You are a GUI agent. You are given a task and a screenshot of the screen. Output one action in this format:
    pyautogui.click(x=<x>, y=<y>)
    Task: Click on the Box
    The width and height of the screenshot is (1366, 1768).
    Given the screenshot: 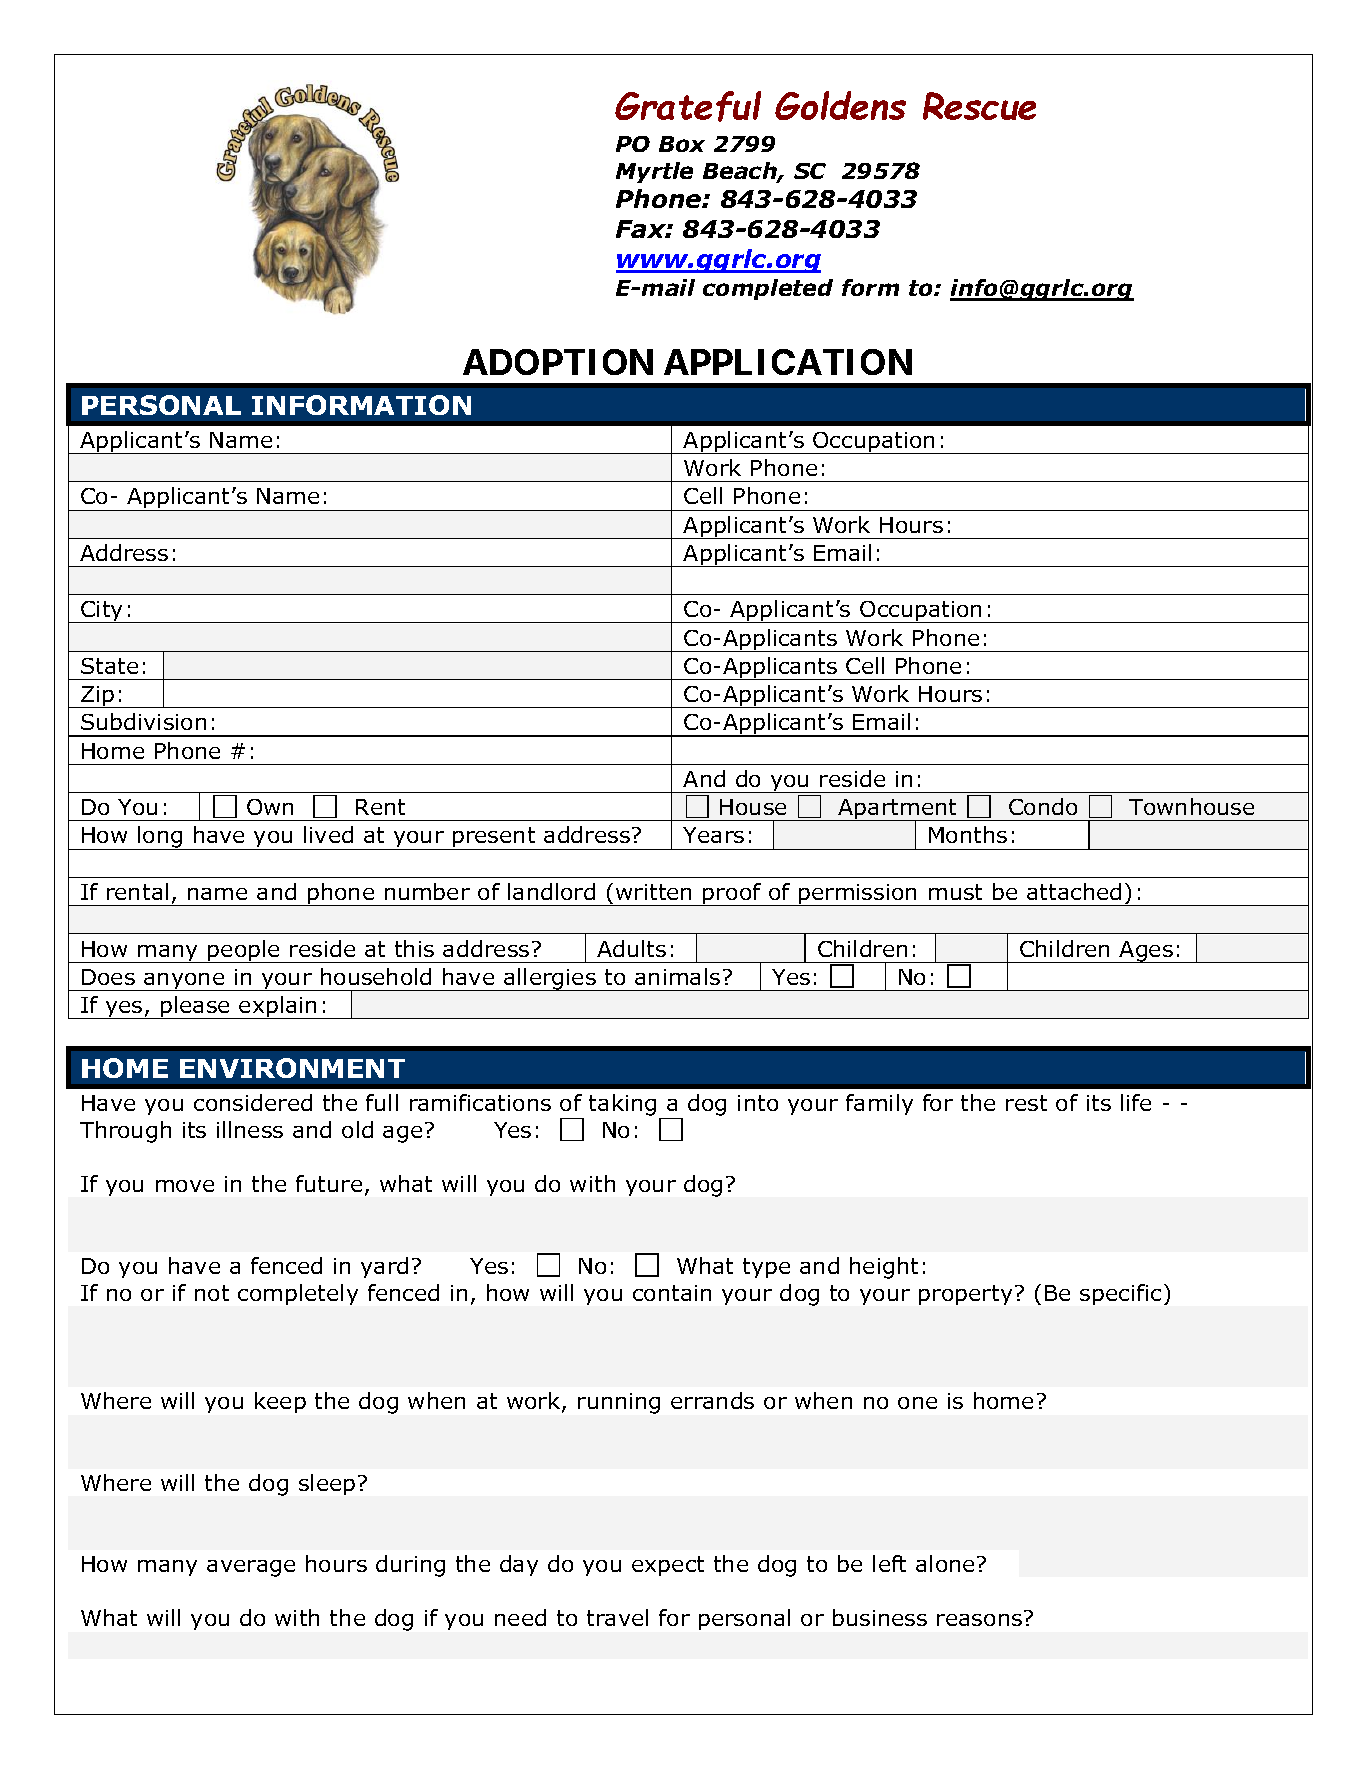 What is the action you would take?
    pyautogui.click(x=682, y=144)
